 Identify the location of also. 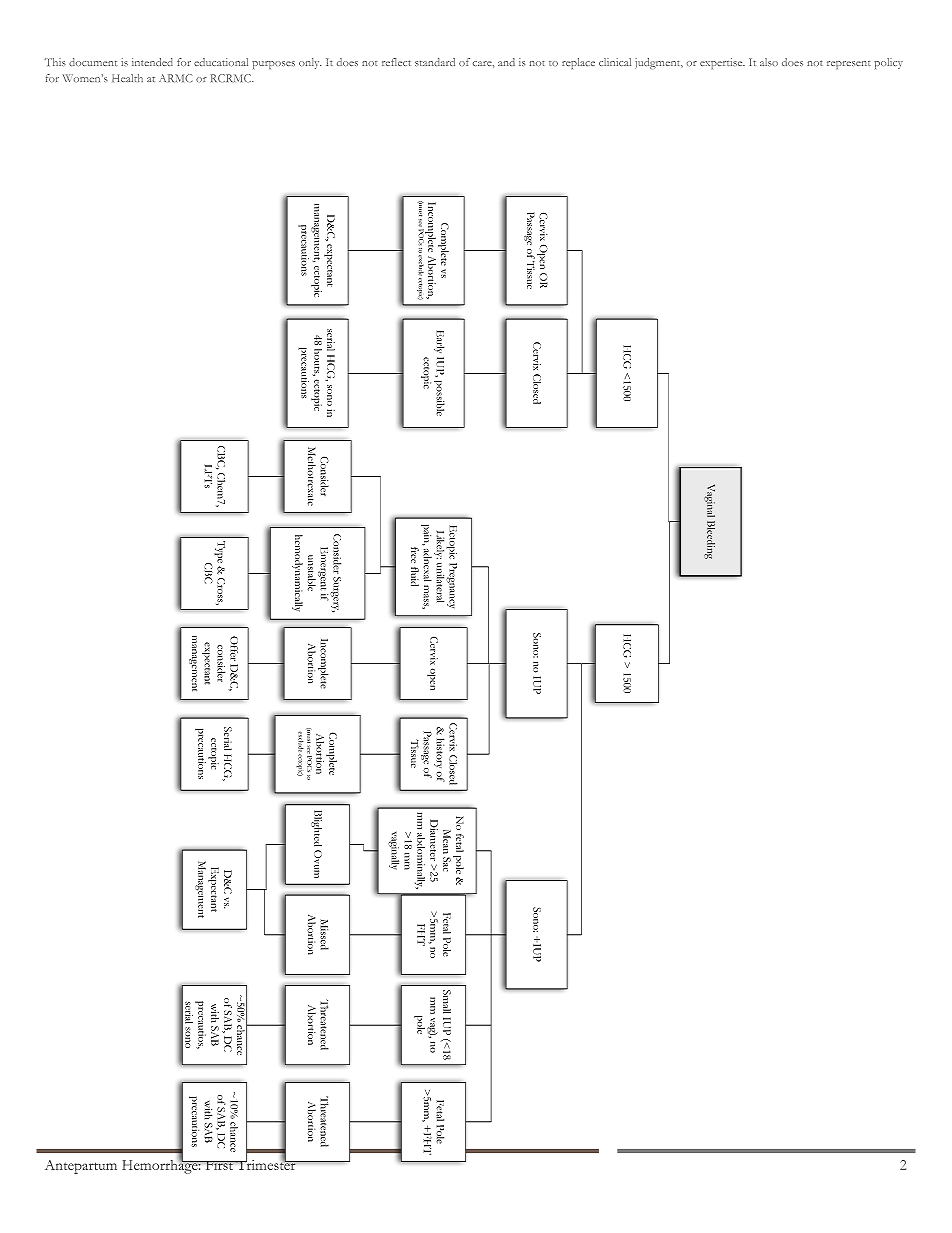
(769, 62).
